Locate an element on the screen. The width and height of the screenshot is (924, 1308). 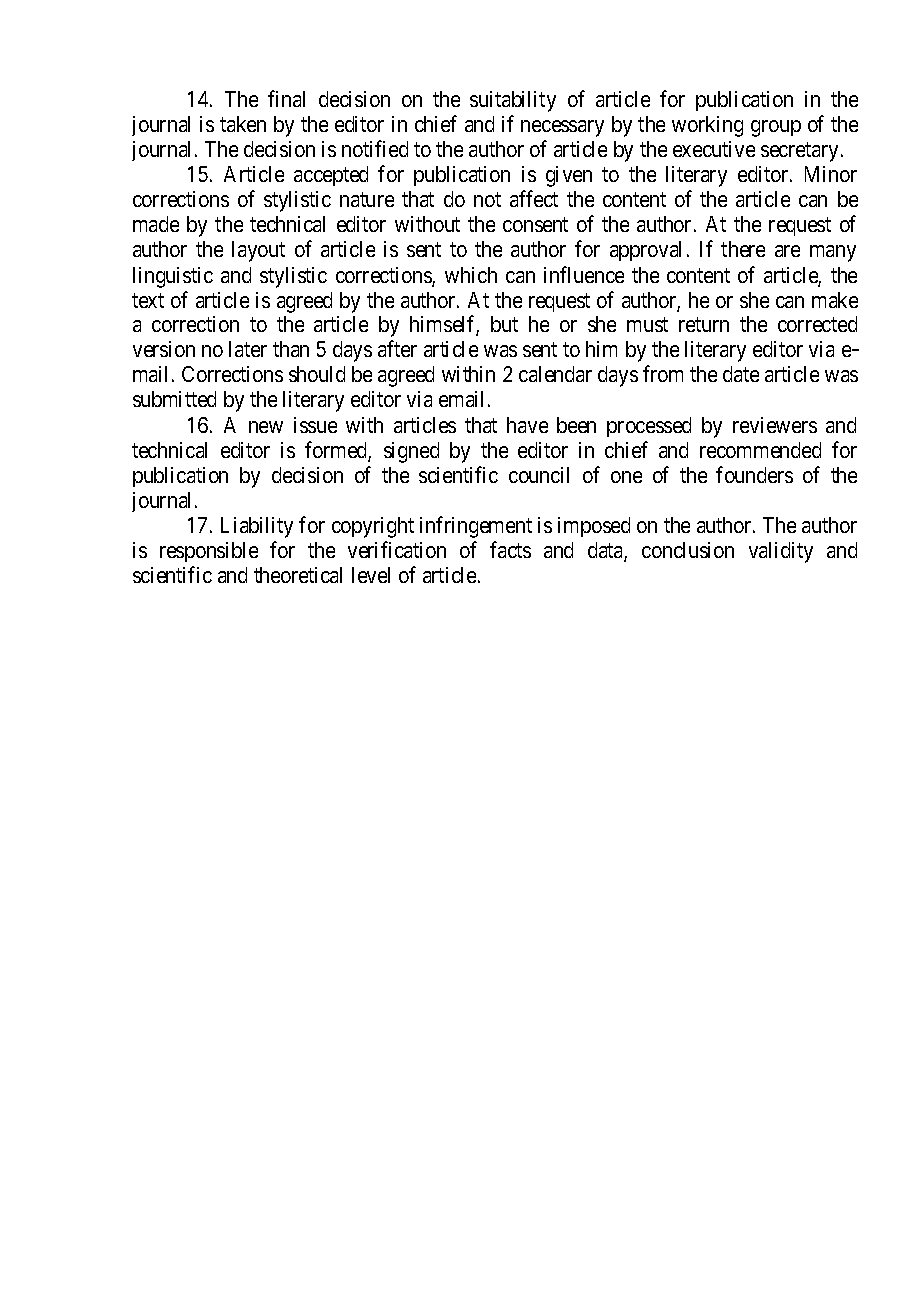
have is located at coordinates (527, 425).
